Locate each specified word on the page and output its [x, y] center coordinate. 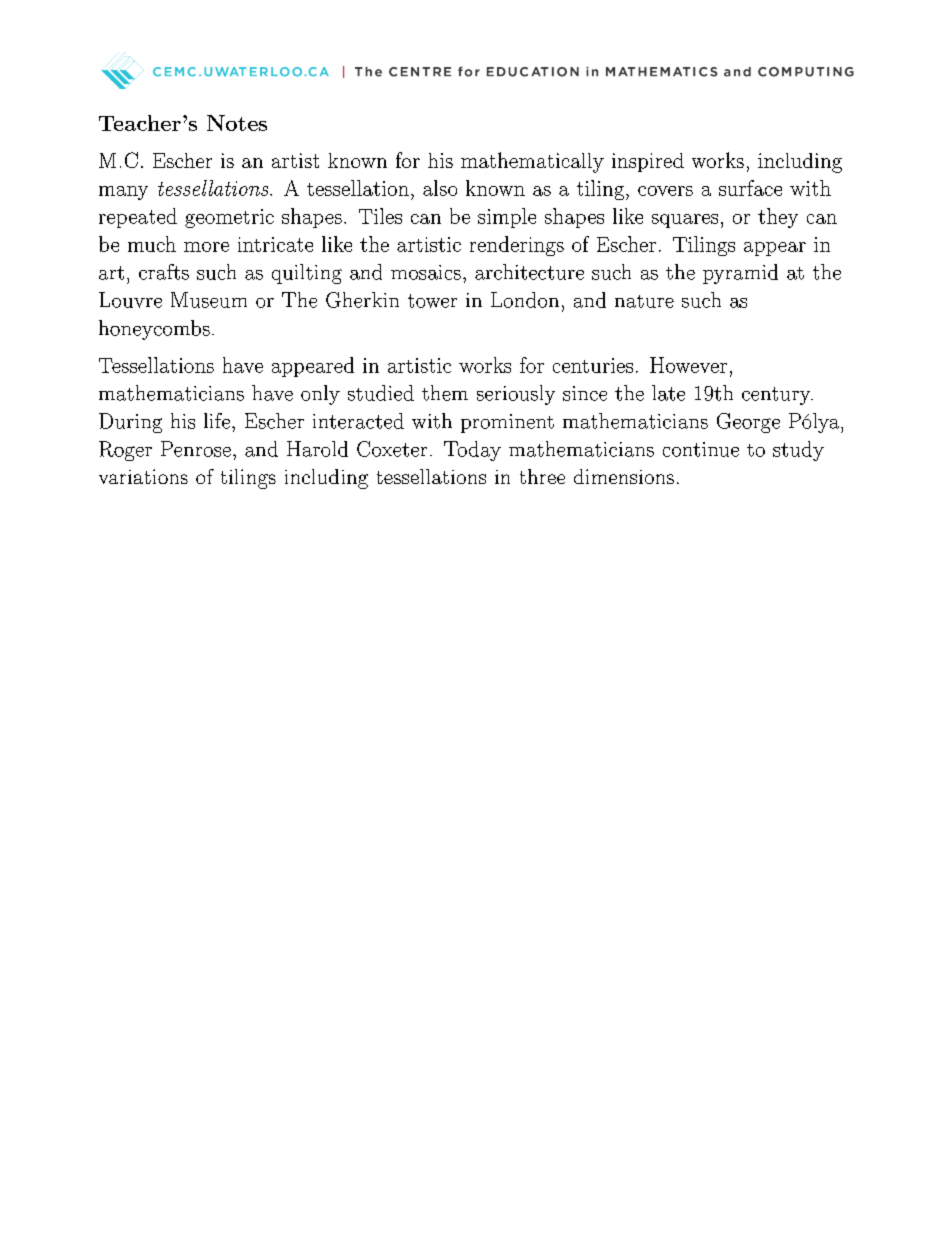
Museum [209, 300]
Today [472, 451]
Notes [237, 123]
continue [701, 449]
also [440, 188]
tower [432, 301]
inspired [648, 162]
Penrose [196, 449]
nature [644, 301]
